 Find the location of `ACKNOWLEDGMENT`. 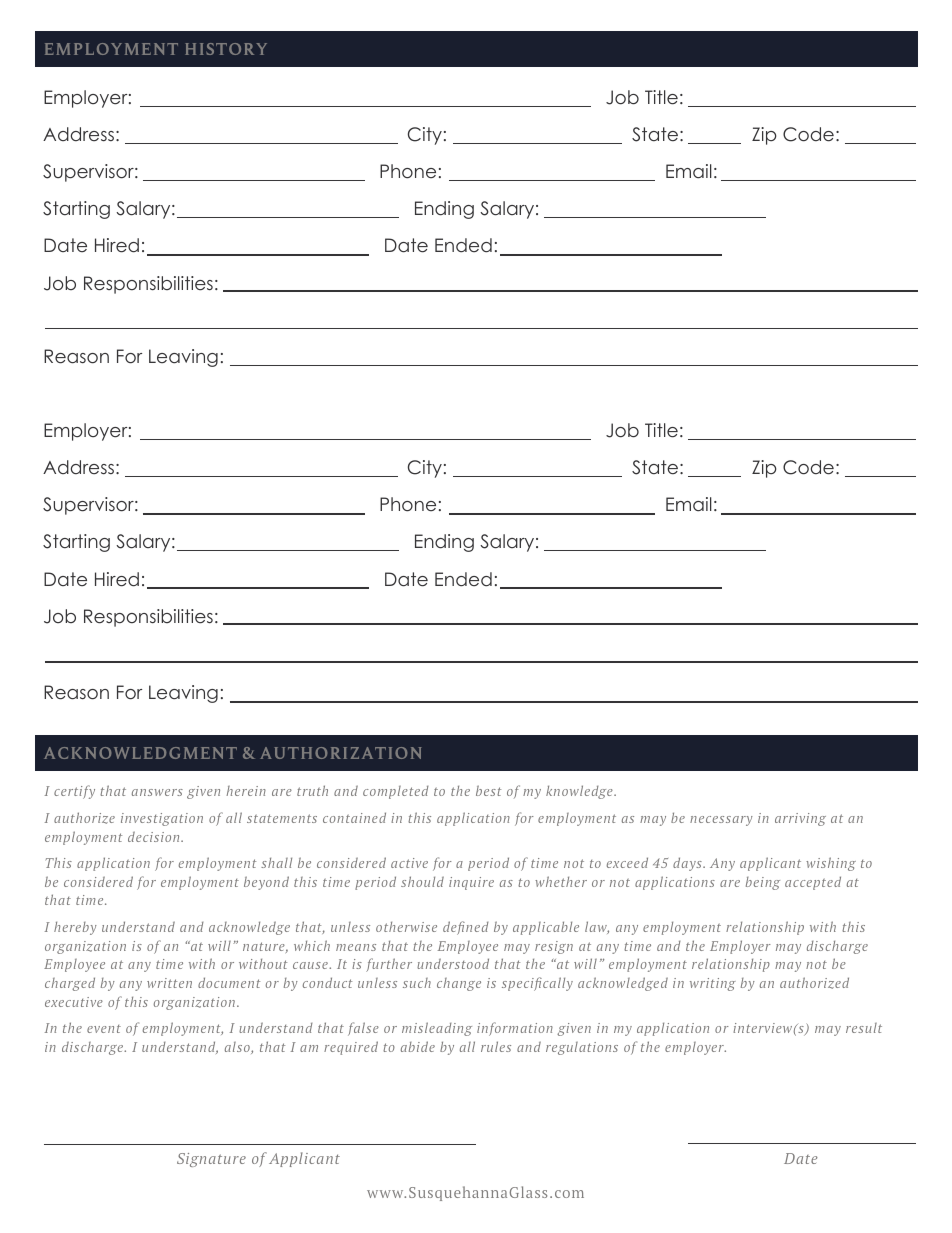

ACKNOWLEDGMENT is located at coordinates (140, 753).
